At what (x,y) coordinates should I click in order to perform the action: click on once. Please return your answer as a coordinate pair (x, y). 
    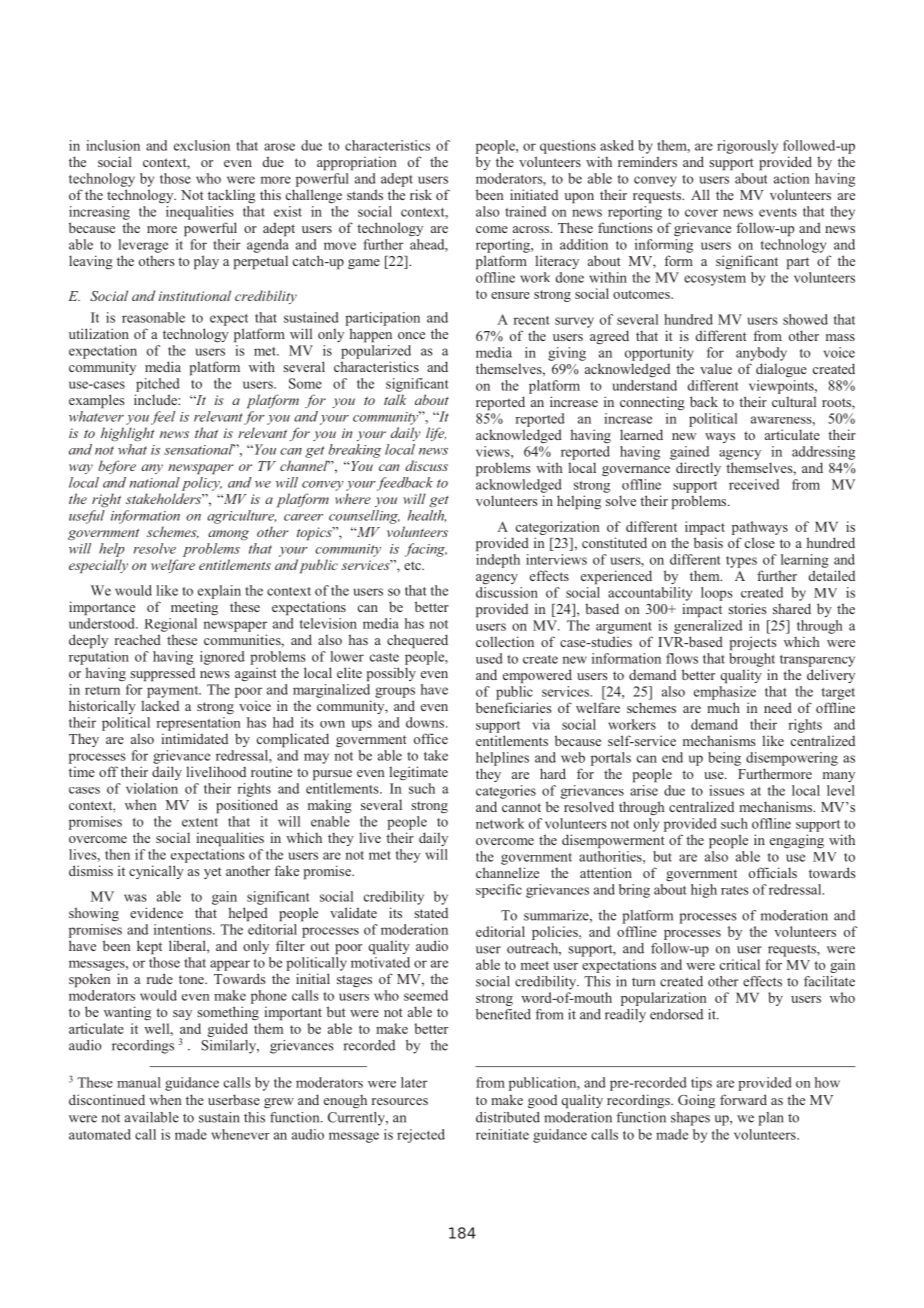
    Looking at the image, I should click on (411, 335).
